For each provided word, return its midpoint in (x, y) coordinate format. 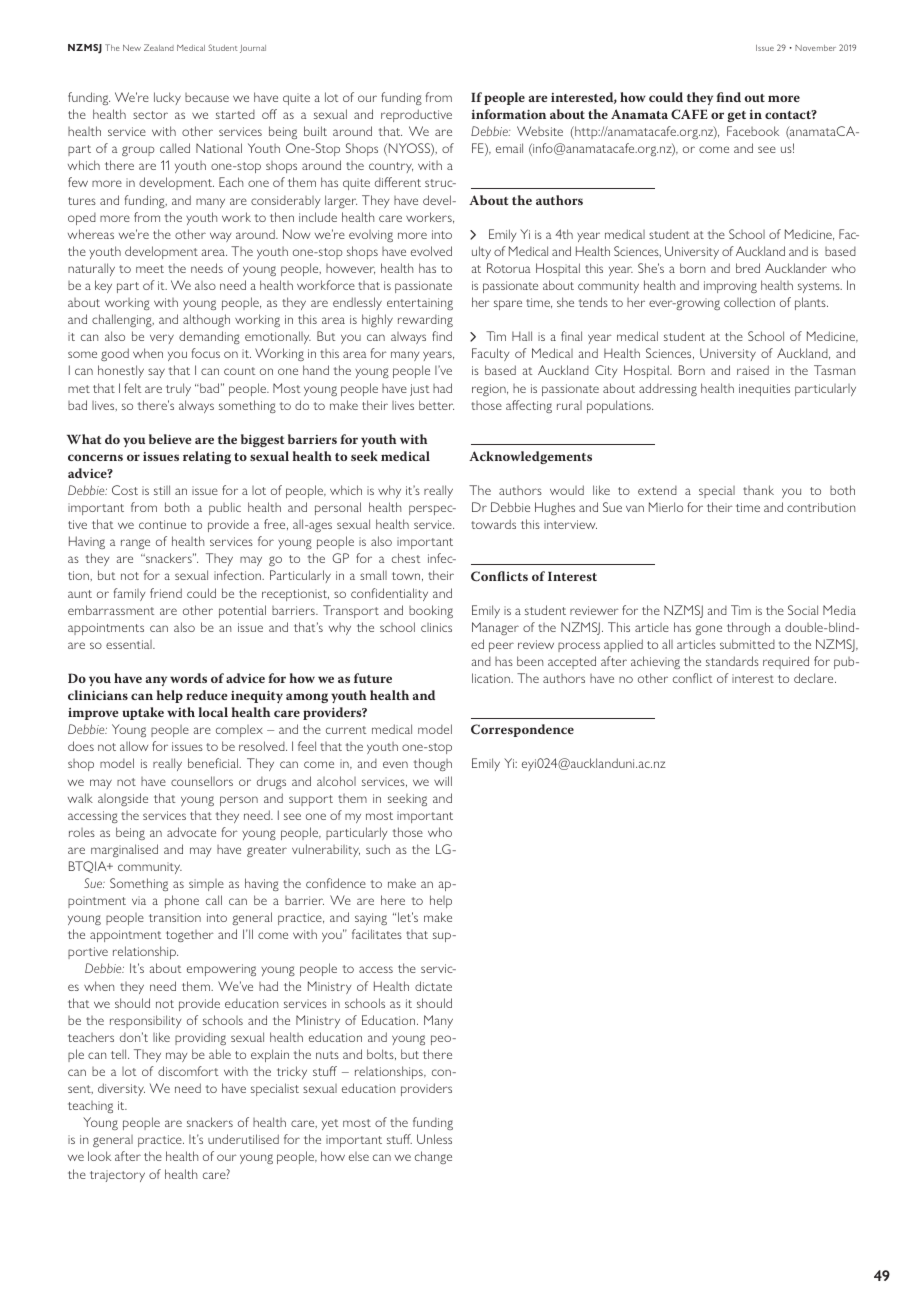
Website (540, 131)
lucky (167, 98)
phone (182, 901)
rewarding (425, 321)
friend (166, 593)
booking (431, 611)
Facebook (753, 131)
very (162, 339)
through (748, 628)
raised (753, 370)
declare (815, 678)
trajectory (117, 1176)
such (378, 849)
